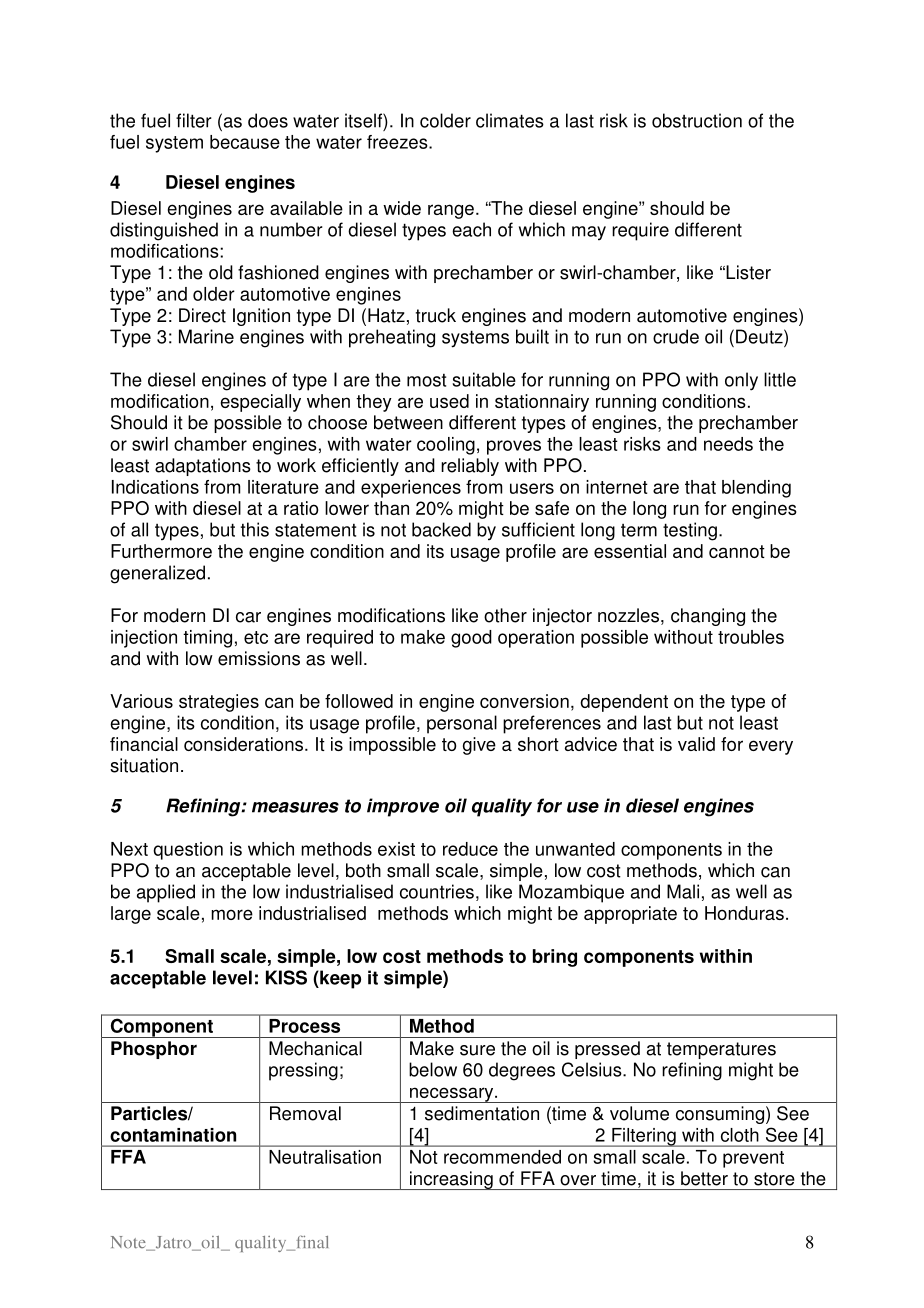 The width and height of the page is (924, 1308). I want to click on reliably, so click(470, 467).
